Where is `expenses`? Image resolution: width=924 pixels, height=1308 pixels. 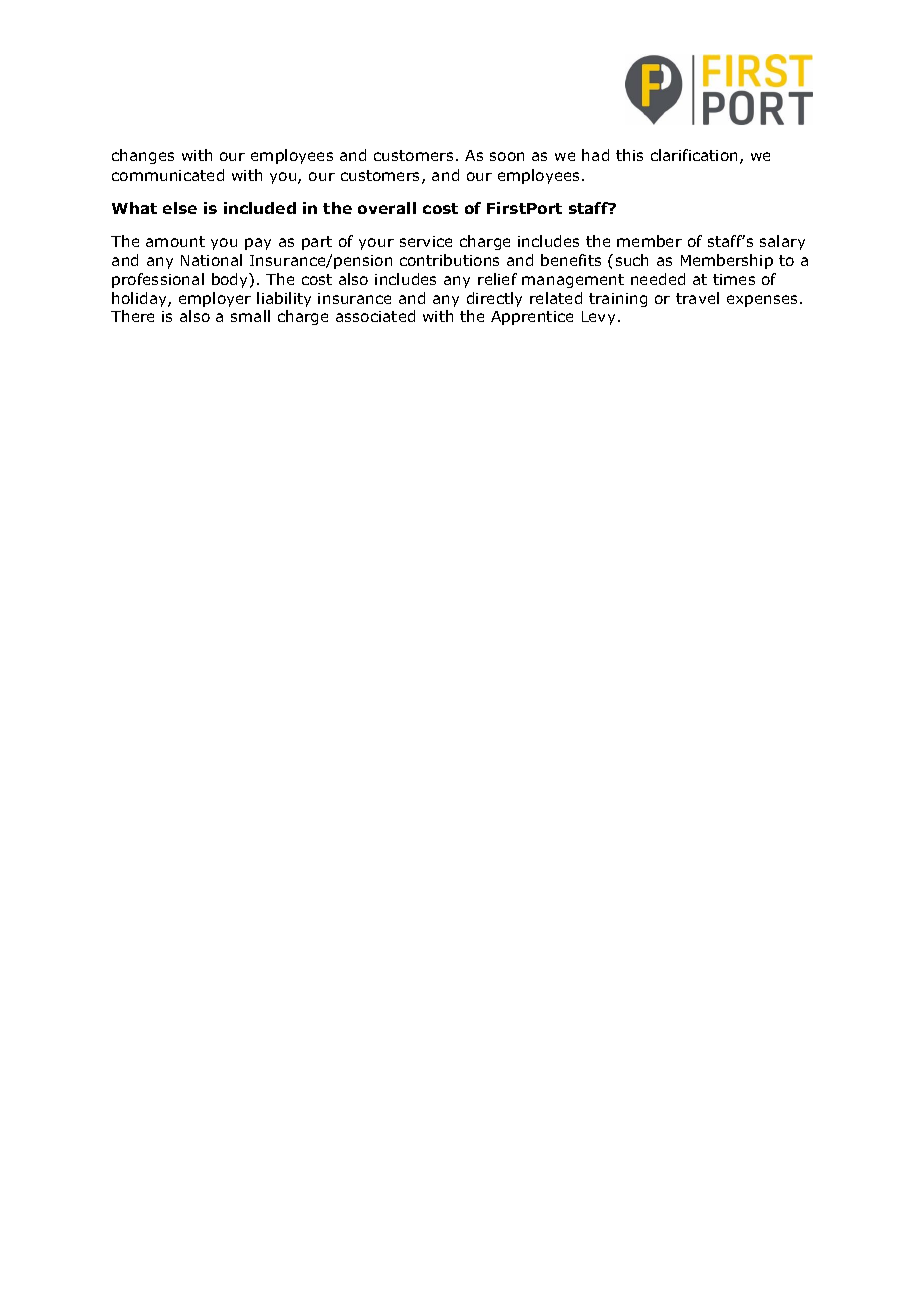
expenses is located at coordinates (762, 301).
